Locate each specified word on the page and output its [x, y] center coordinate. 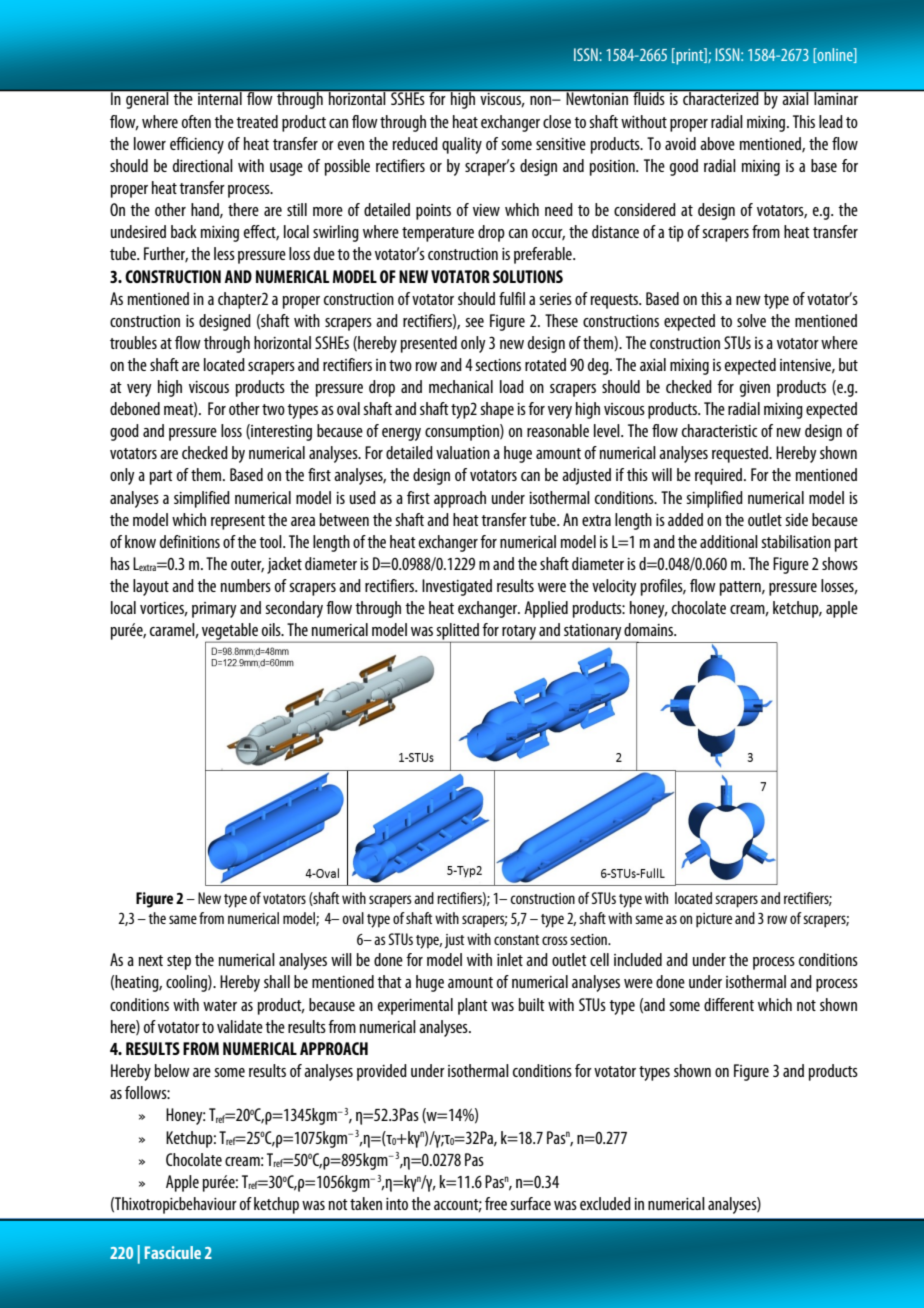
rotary [519, 634]
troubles [133, 342]
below [172, 1070]
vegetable [231, 632]
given [755, 389]
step [179, 962]
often [196, 121]
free [496, 1203]
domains [650, 629]
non [541, 100]
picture [714, 920]
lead [831, 121]
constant [516, 940]
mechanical [461, 386]
